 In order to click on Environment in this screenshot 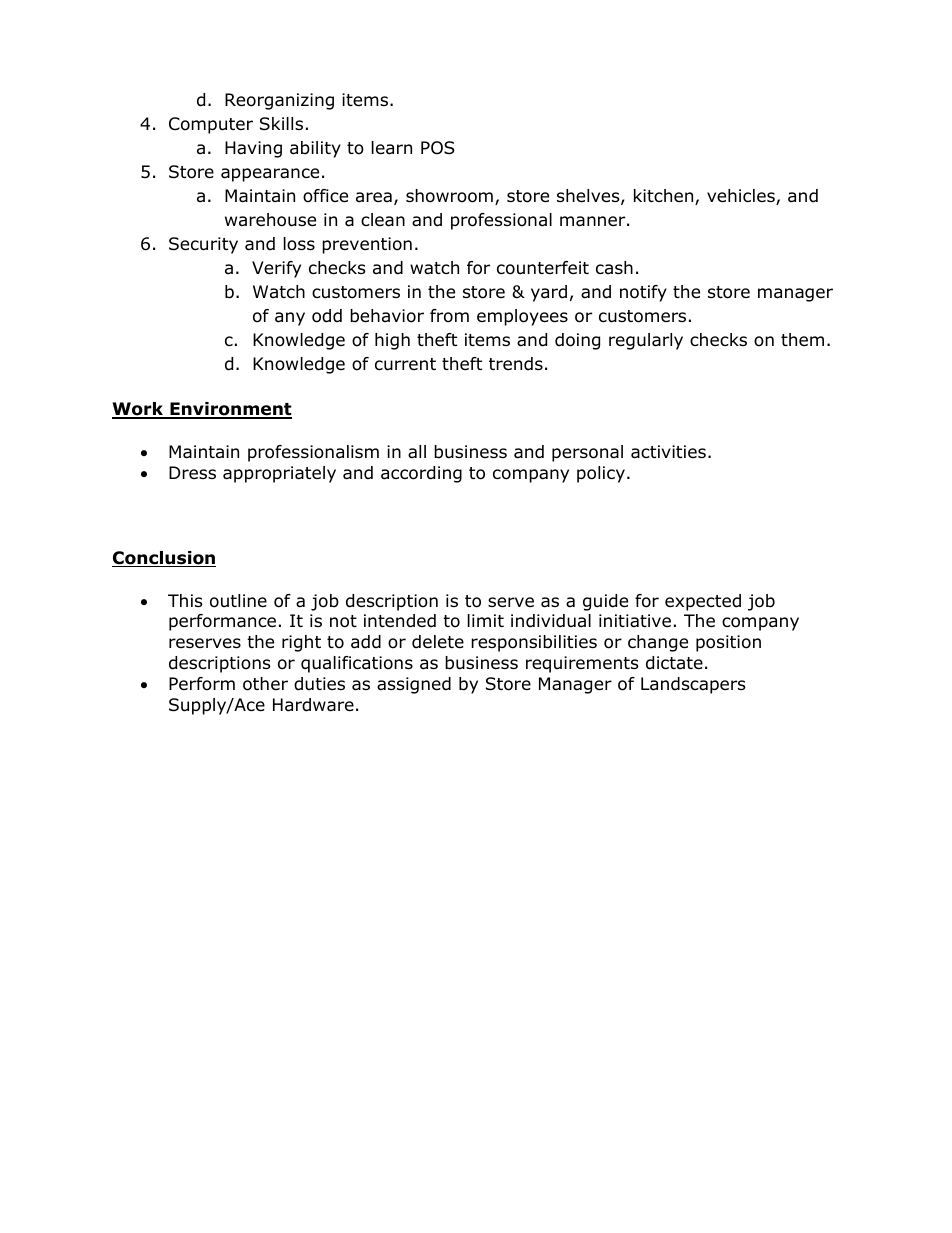, I will do `click(230, 410)`.
